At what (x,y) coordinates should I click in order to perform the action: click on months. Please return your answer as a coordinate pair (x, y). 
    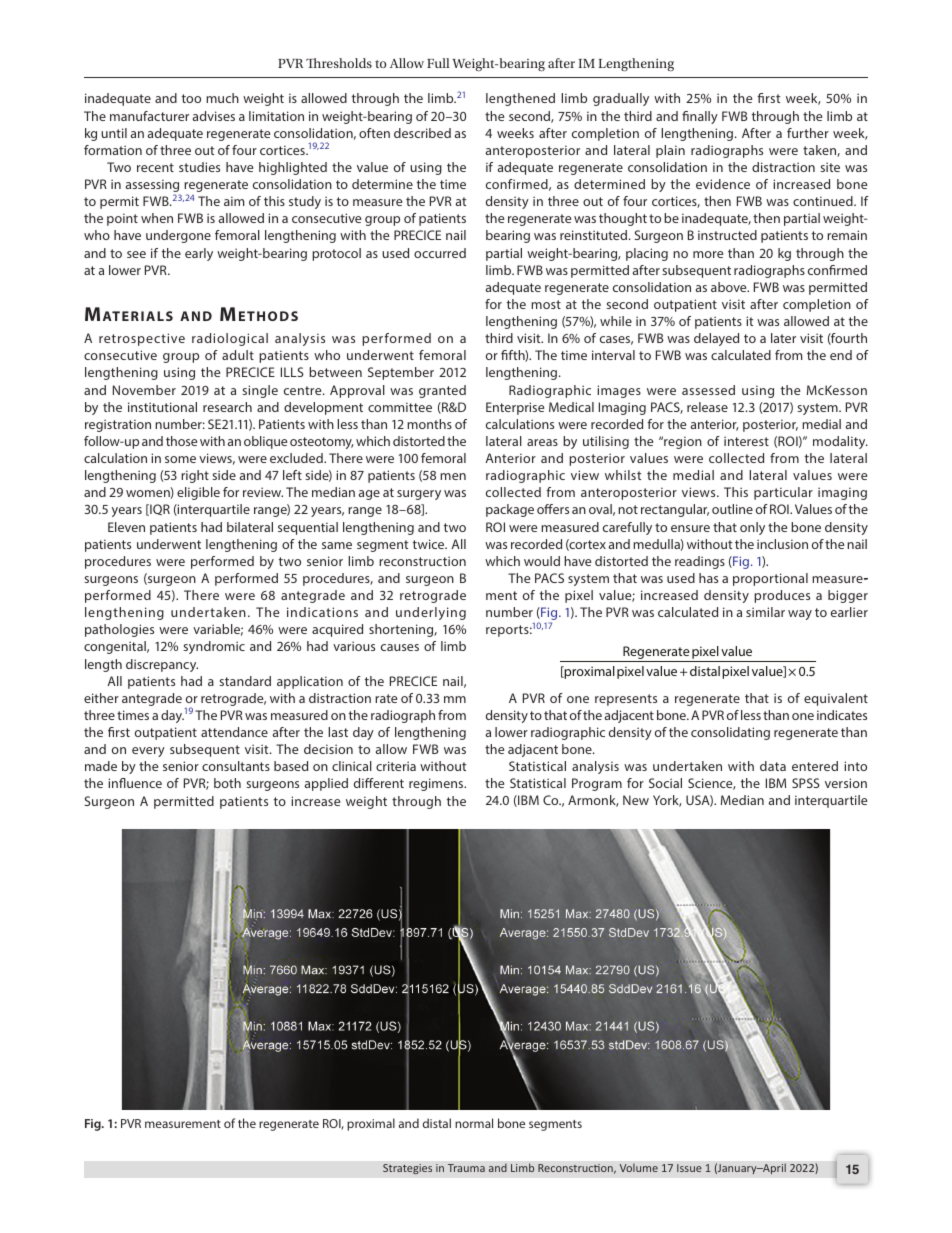
    Looking at the image, I should click on (429, 424).
